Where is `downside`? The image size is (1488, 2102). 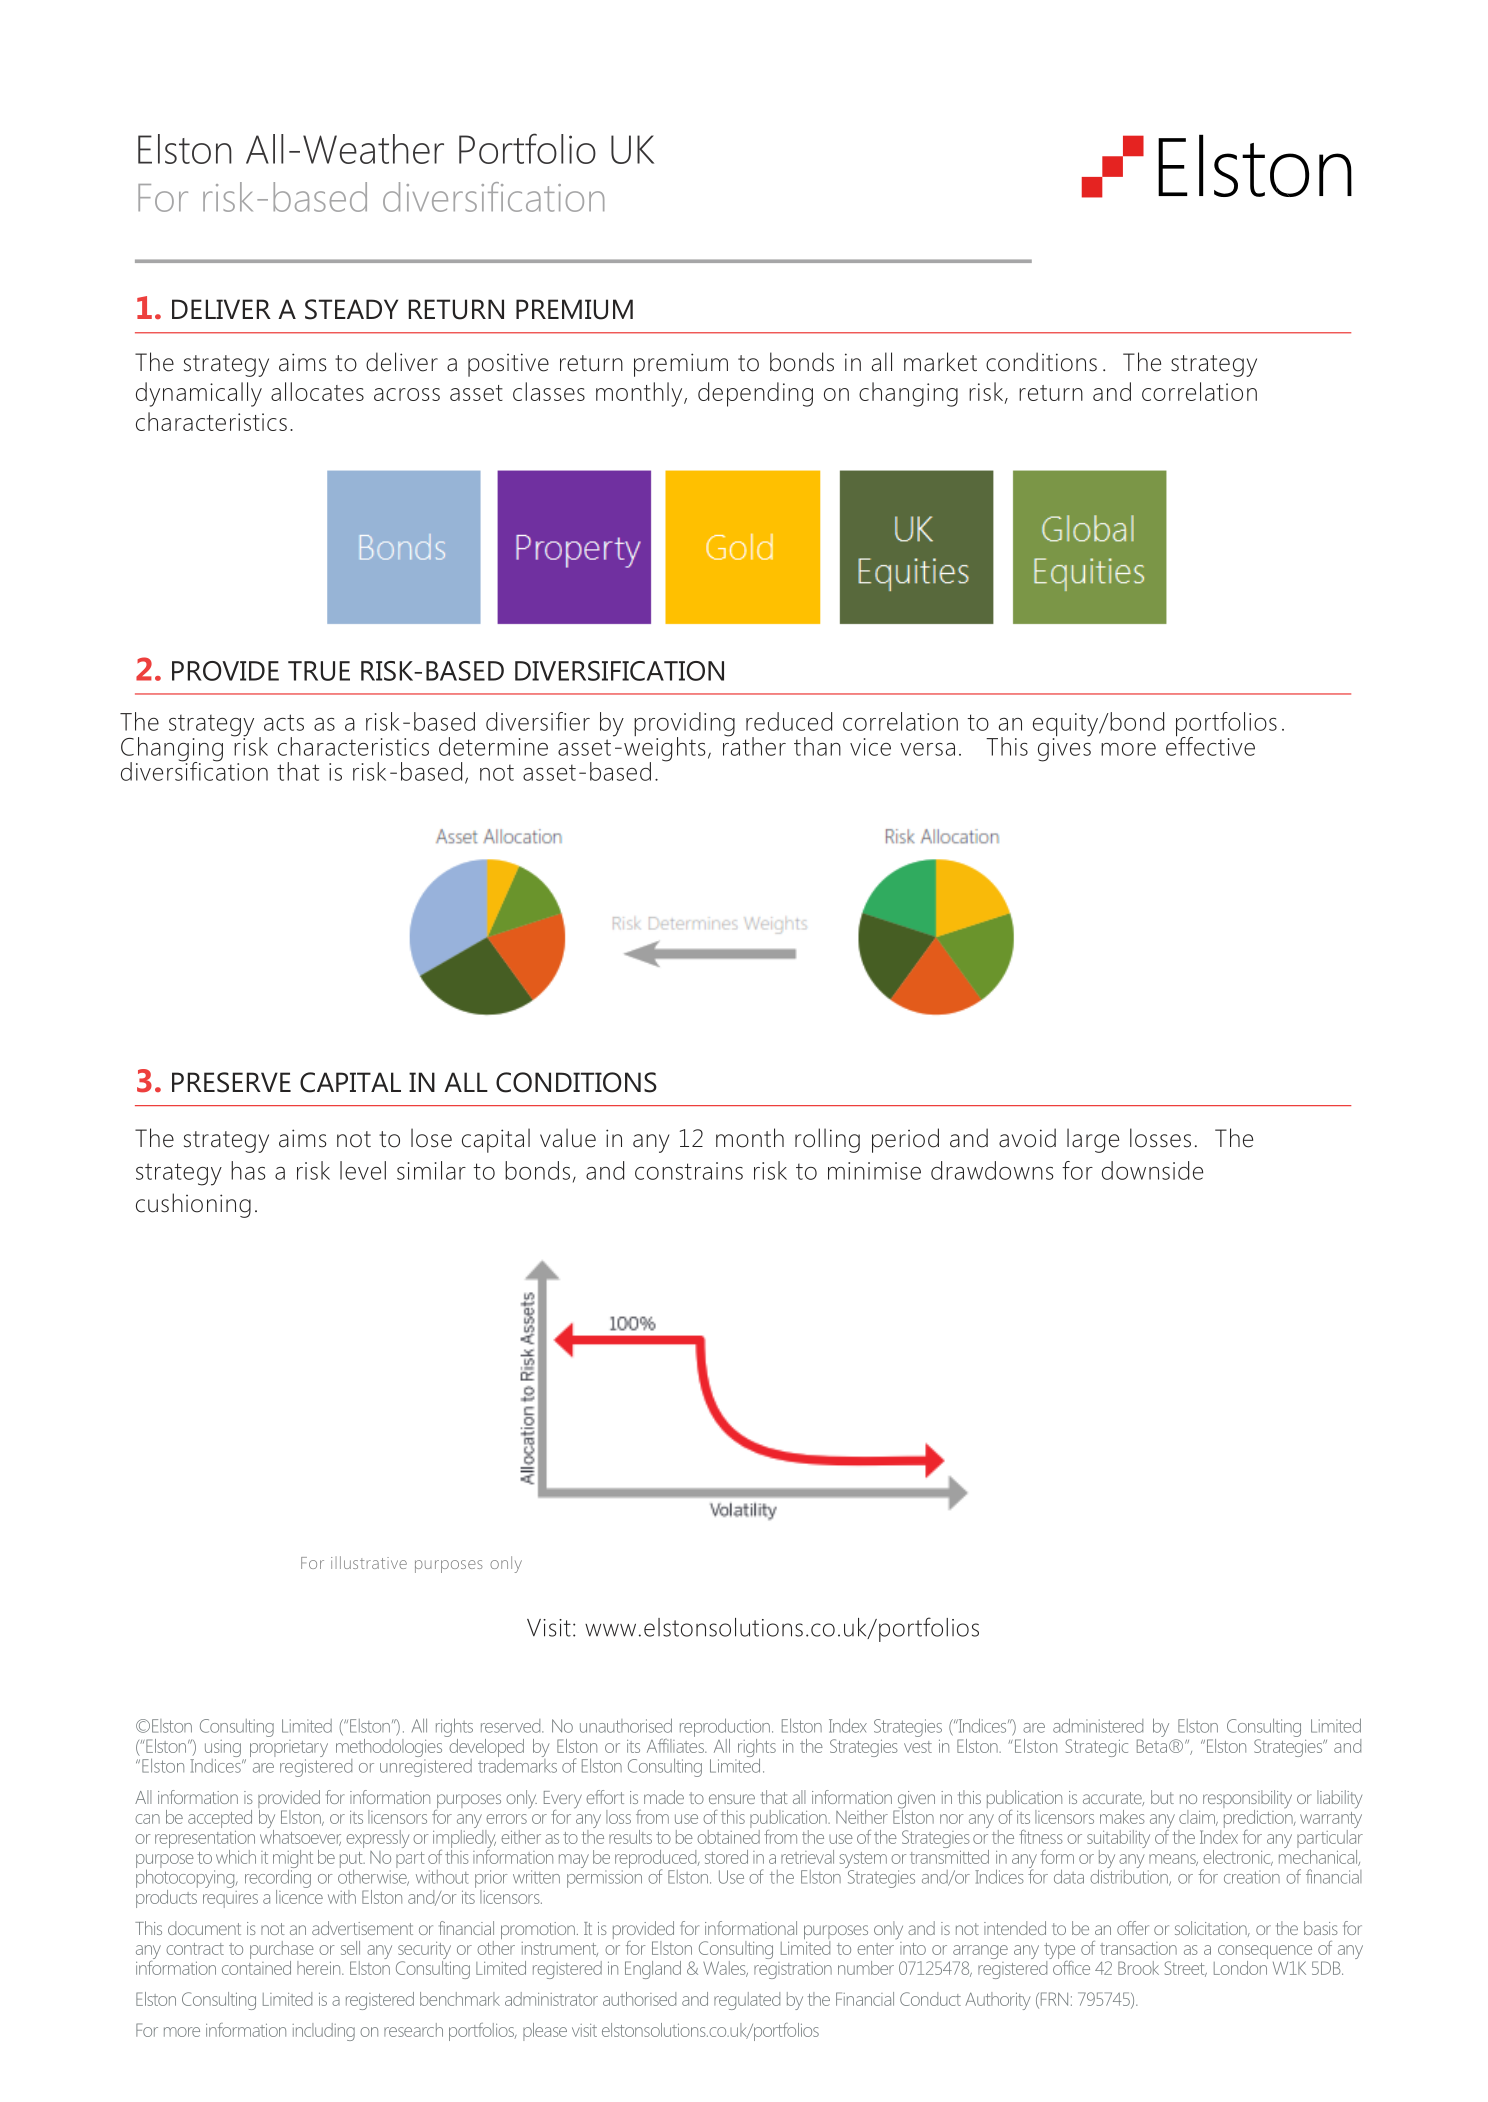
downside is located at coordinates (1152, 1170).
